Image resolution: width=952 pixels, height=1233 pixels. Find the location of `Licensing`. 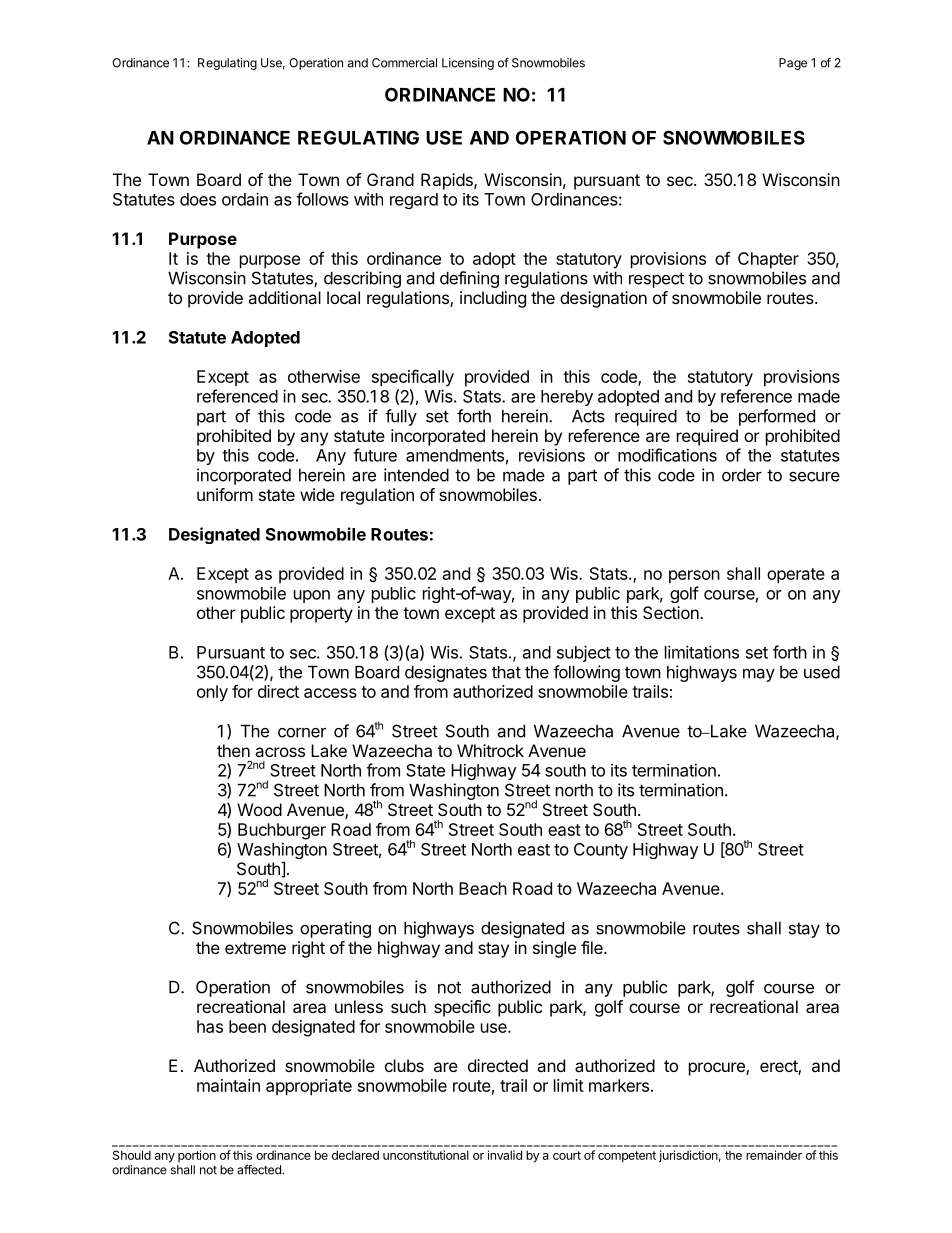

Licensing is located at coordinates (468, 64).
